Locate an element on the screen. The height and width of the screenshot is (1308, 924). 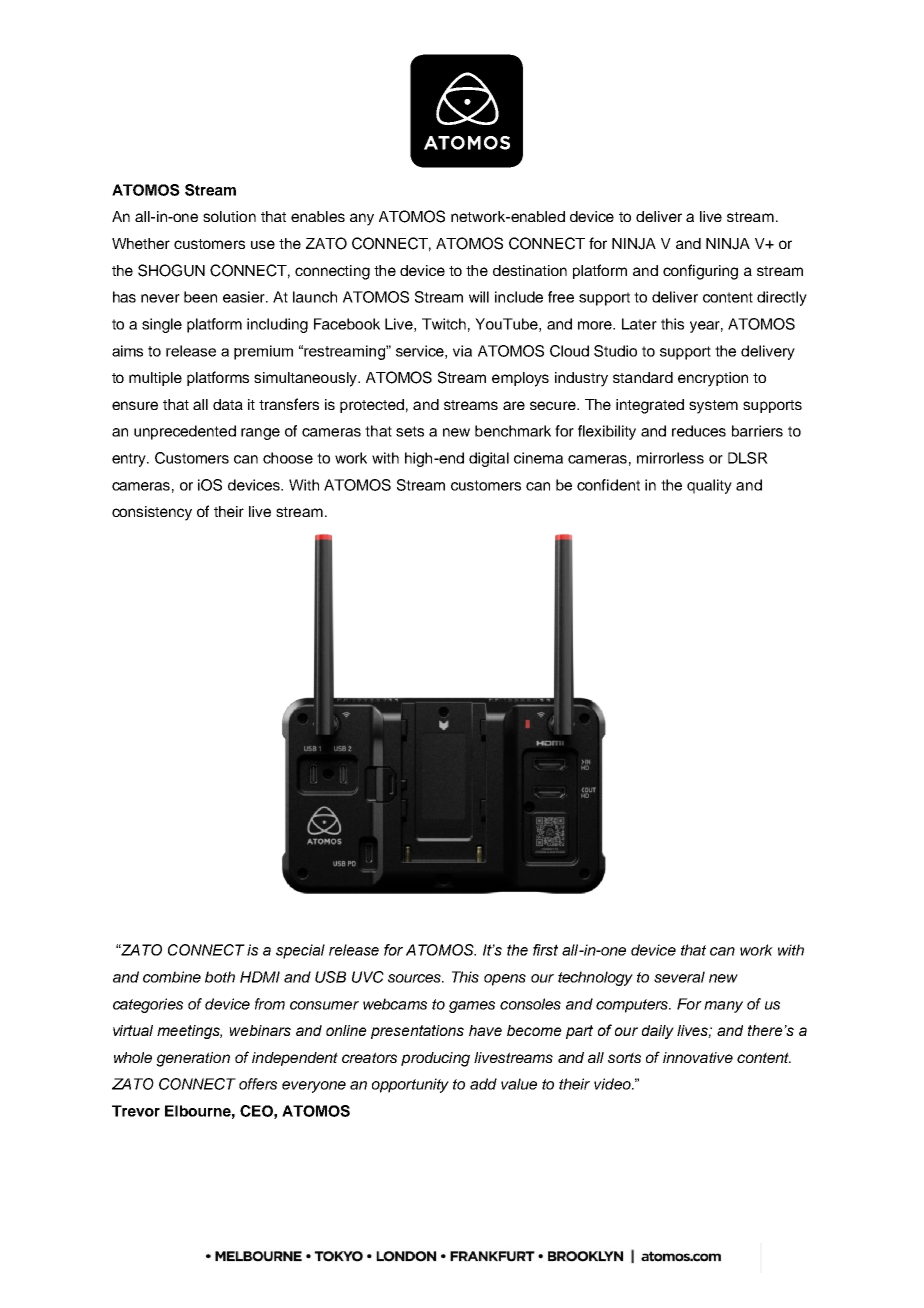
generation is located at coordinates (193, 1059).
